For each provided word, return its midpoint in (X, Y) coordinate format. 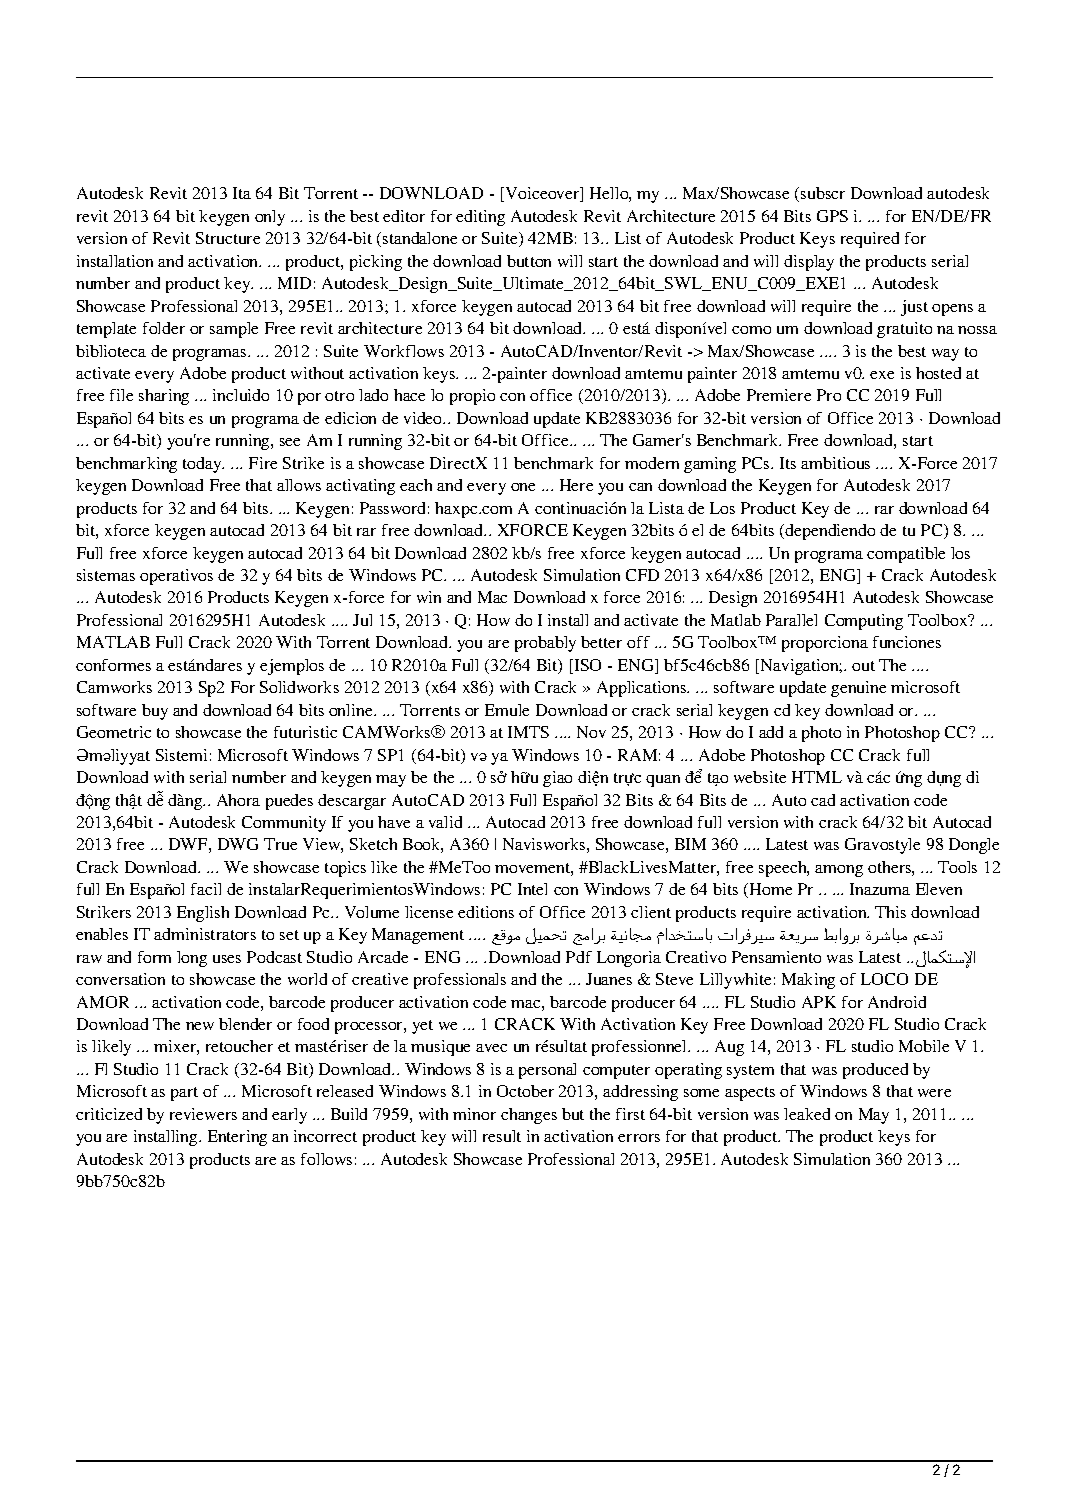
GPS (832, 216)
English (203, 914)
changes (529, 1116)
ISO (586, 666)
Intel (532, 889)
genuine (858, 689)
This (890, 912)
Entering (237, 1138)
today (203, 465)
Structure (228, 238)
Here (576, 485)
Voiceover (542, 194)
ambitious (835, 463)
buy (155, 712)
